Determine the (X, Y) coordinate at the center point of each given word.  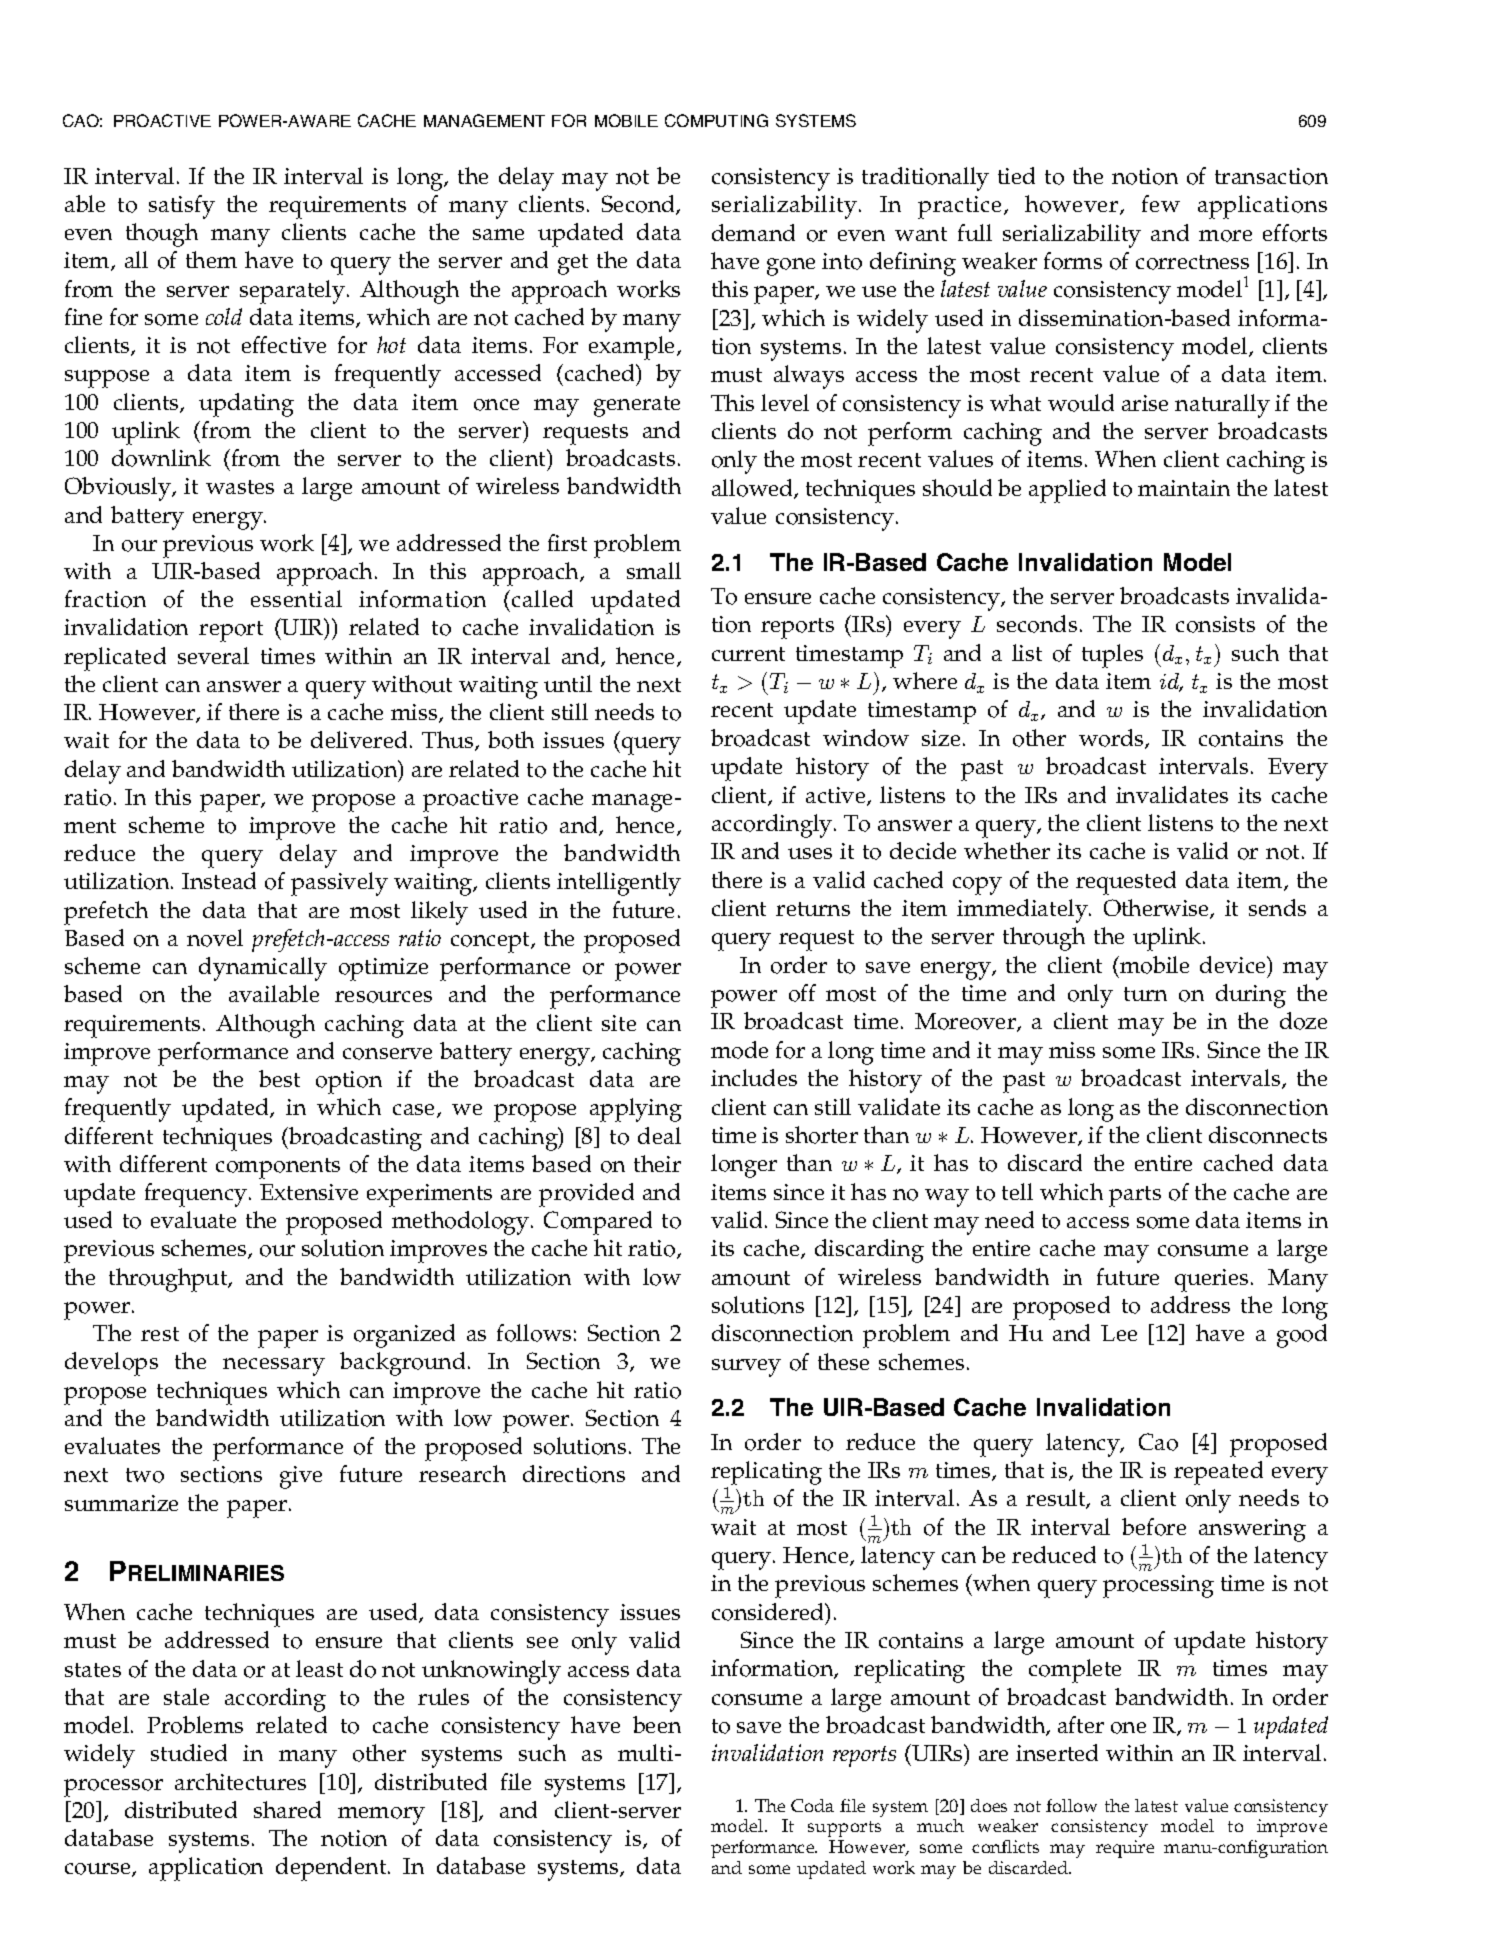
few (1161, 203)
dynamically (263, 969)
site (619, 1023)
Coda (812, 1805)
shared (287, 1809)
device (1234, 966)
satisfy (182, 207)
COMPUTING (716, 120)
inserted (1057, 1752)
